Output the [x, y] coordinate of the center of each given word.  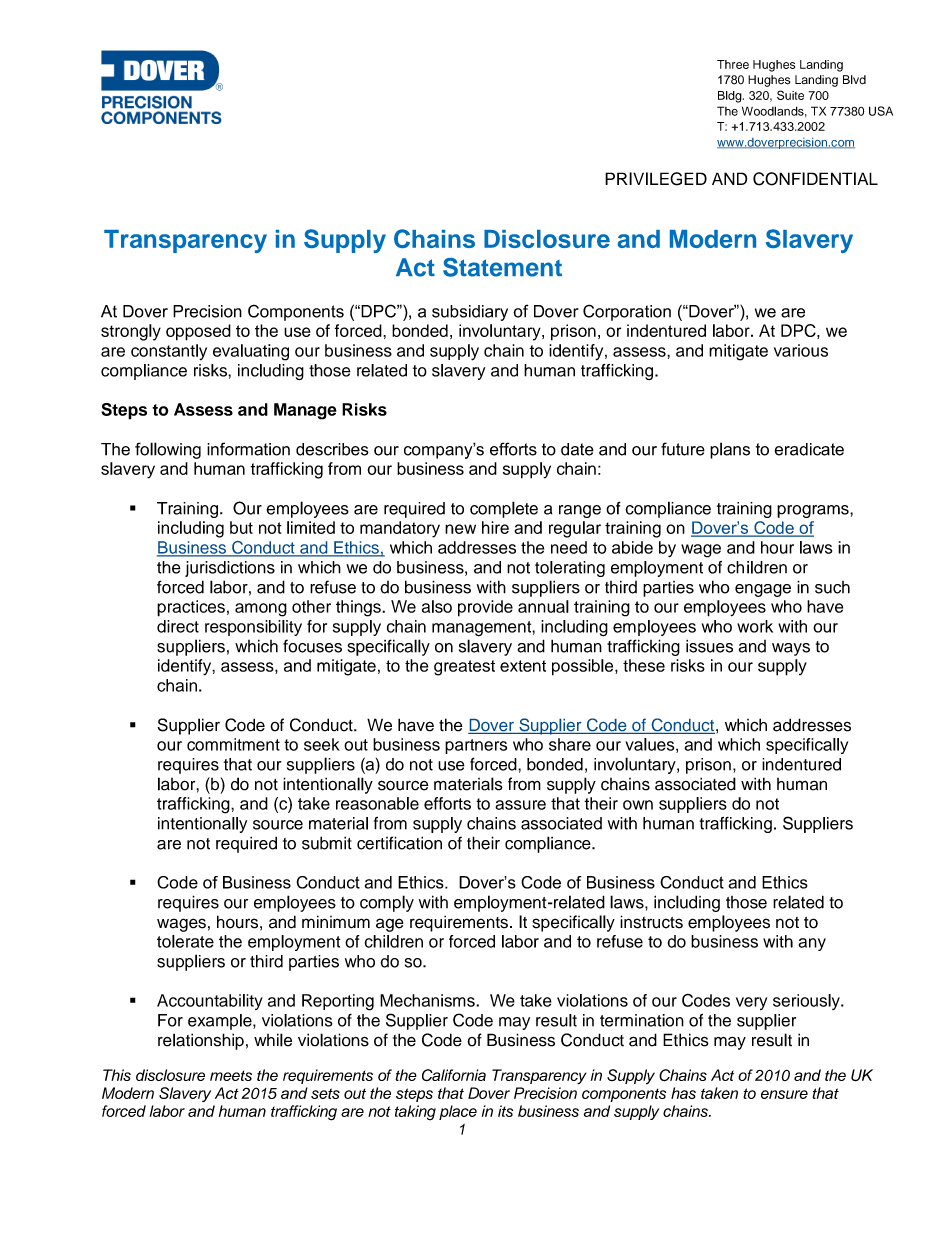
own [638, 805]
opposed [198, 332]
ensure [784, 1094]
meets [231, 1076]
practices [191, 608]
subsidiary [470, 313]
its [505, 1111]
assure [520, 805]
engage [763, 590]
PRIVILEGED [656, 179]
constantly [169, 352]
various [801, 350]
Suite [790, 95]
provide [485, 608]
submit [327, 843]
